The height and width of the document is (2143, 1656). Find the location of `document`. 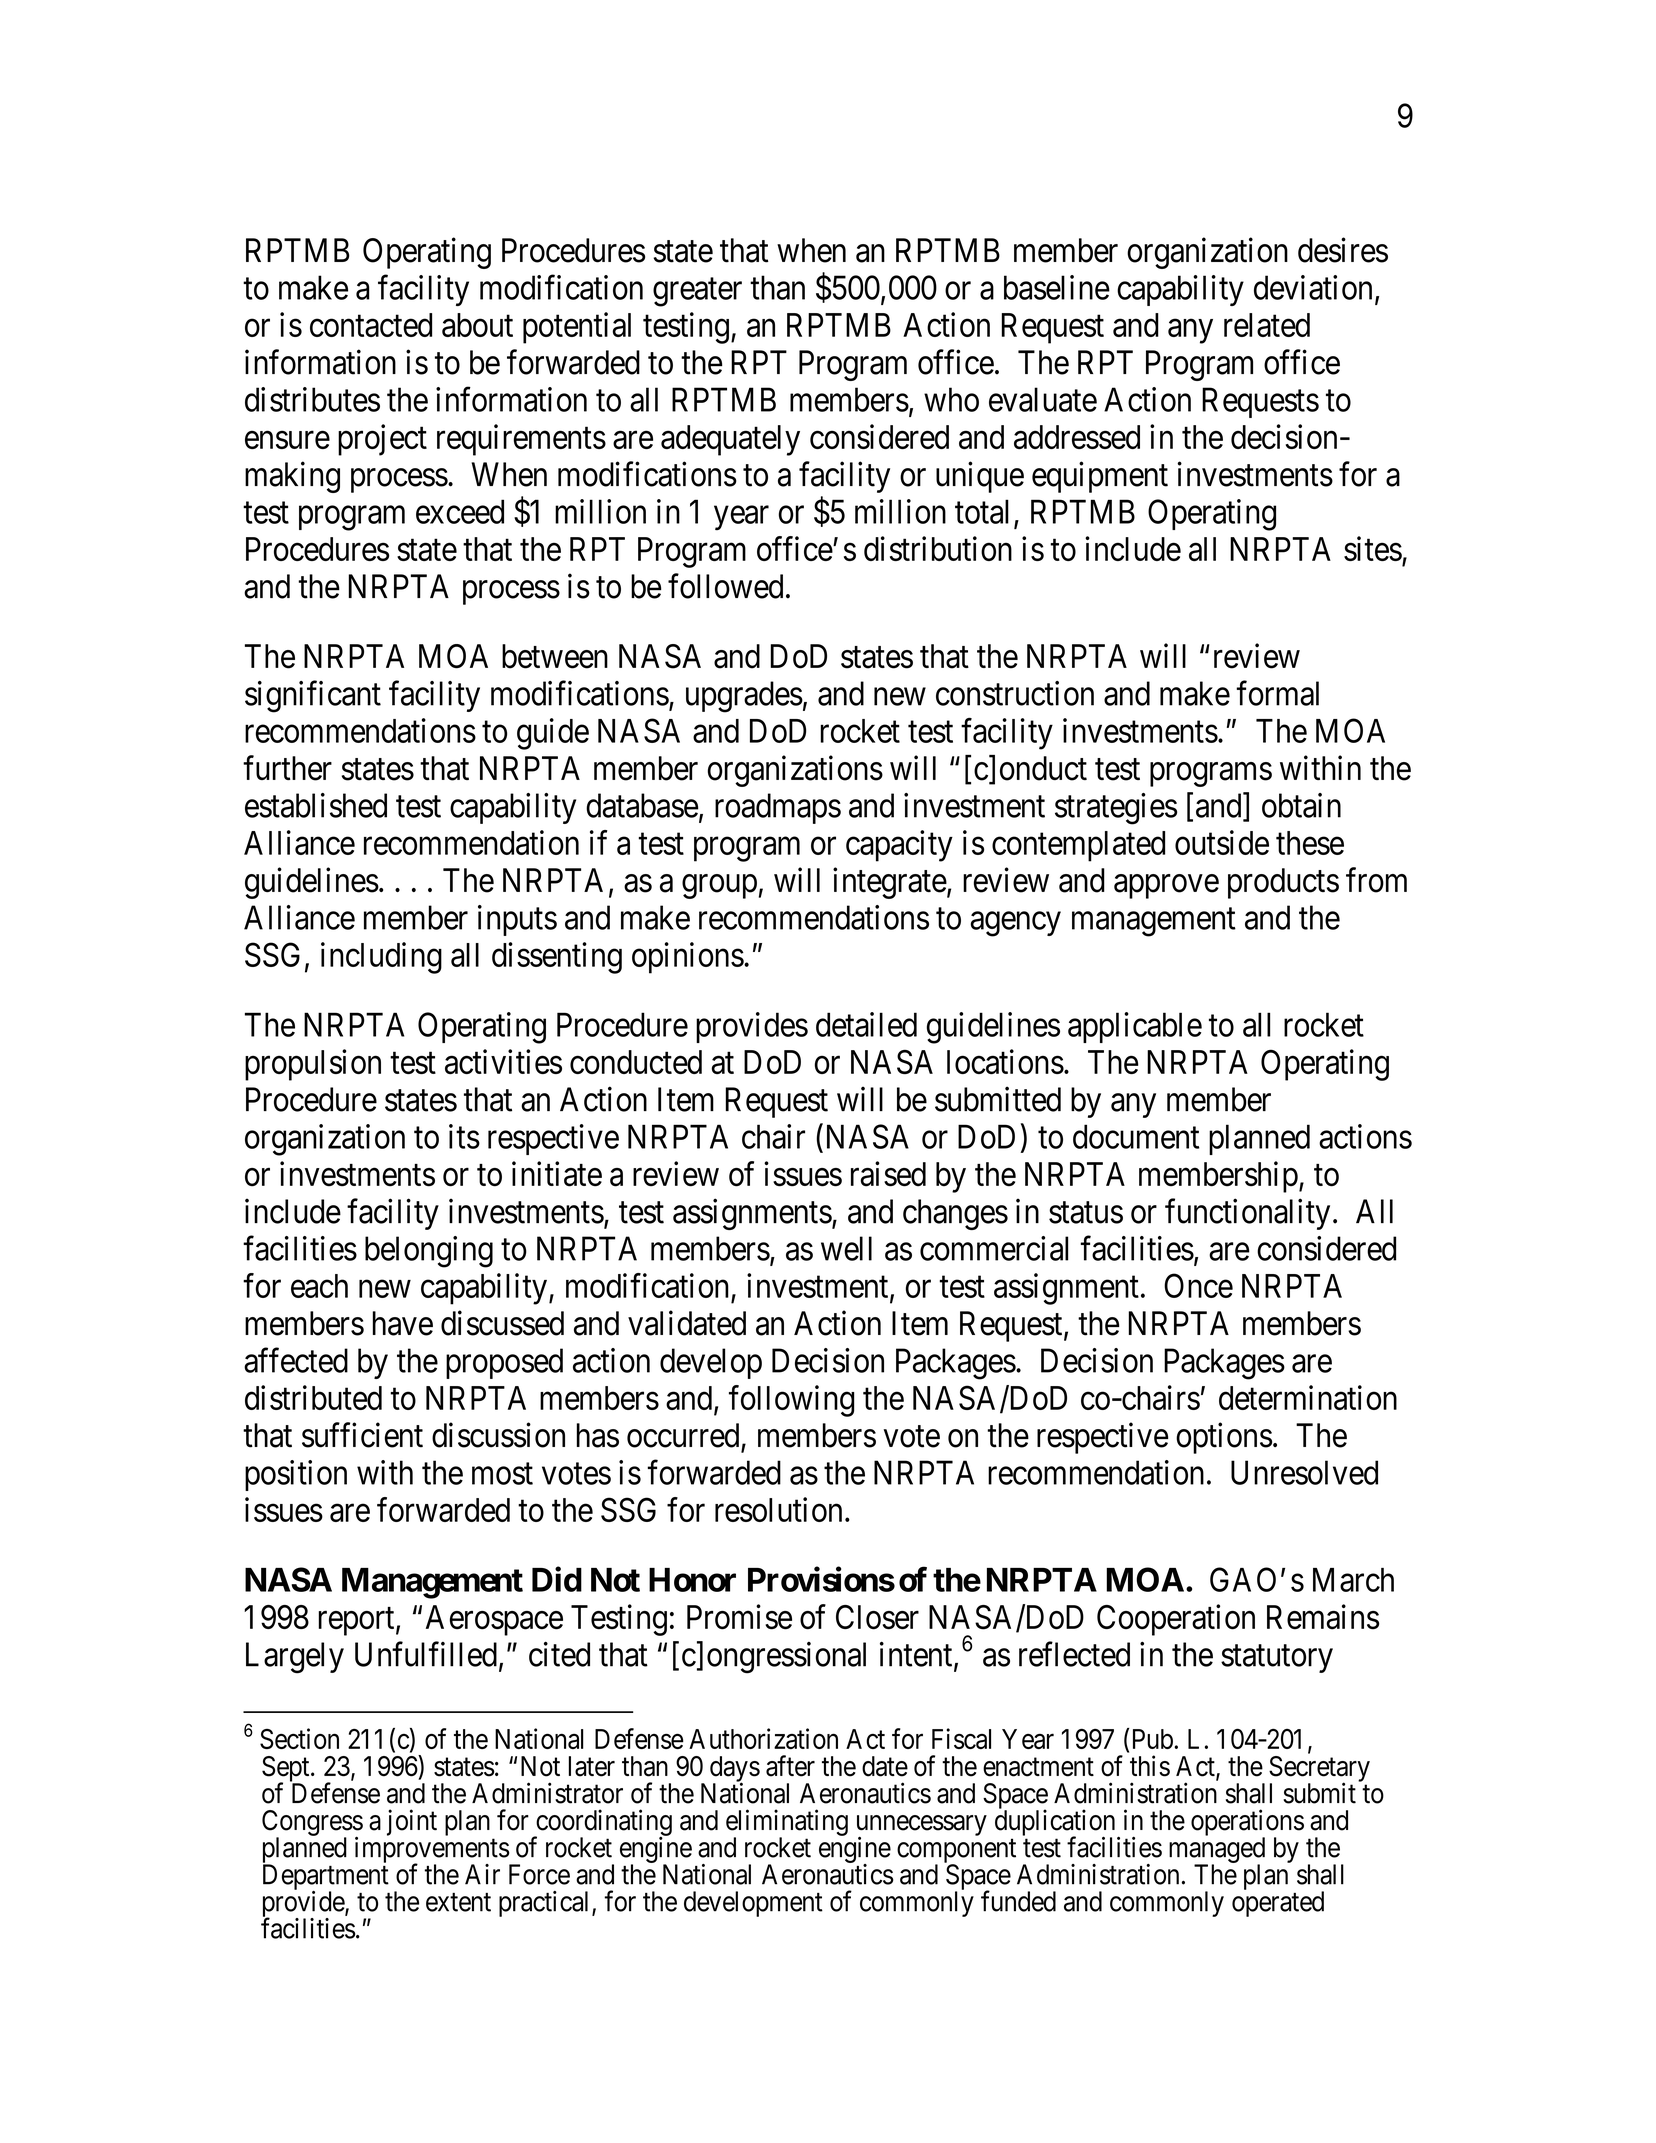

document is located at coordinates (1136, 1136).
